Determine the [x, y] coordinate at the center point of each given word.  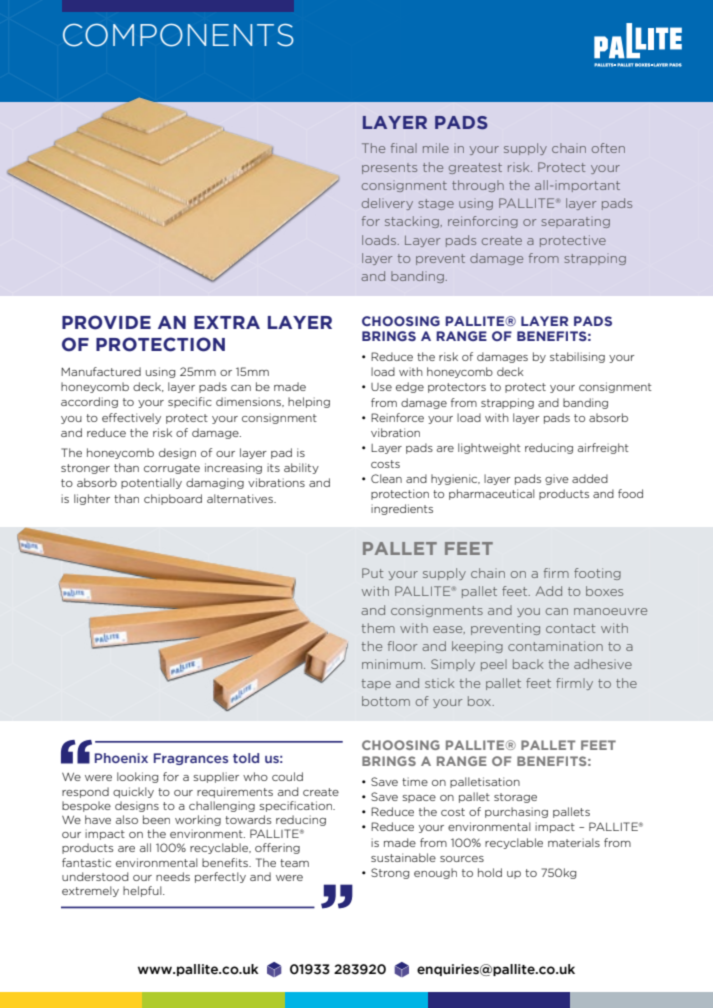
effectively [131, 418]
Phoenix [121, 758]
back [528, 664]
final [404, 148]
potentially [151, 483]
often [608, 148]
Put [372, 573]
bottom [386, 701]
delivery [387, 204]
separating [575, 222]
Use [381, 387]
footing [597, 574]
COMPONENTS [178, 35]
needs [173, 876]
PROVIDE [106, 322]
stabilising [577, 357]
